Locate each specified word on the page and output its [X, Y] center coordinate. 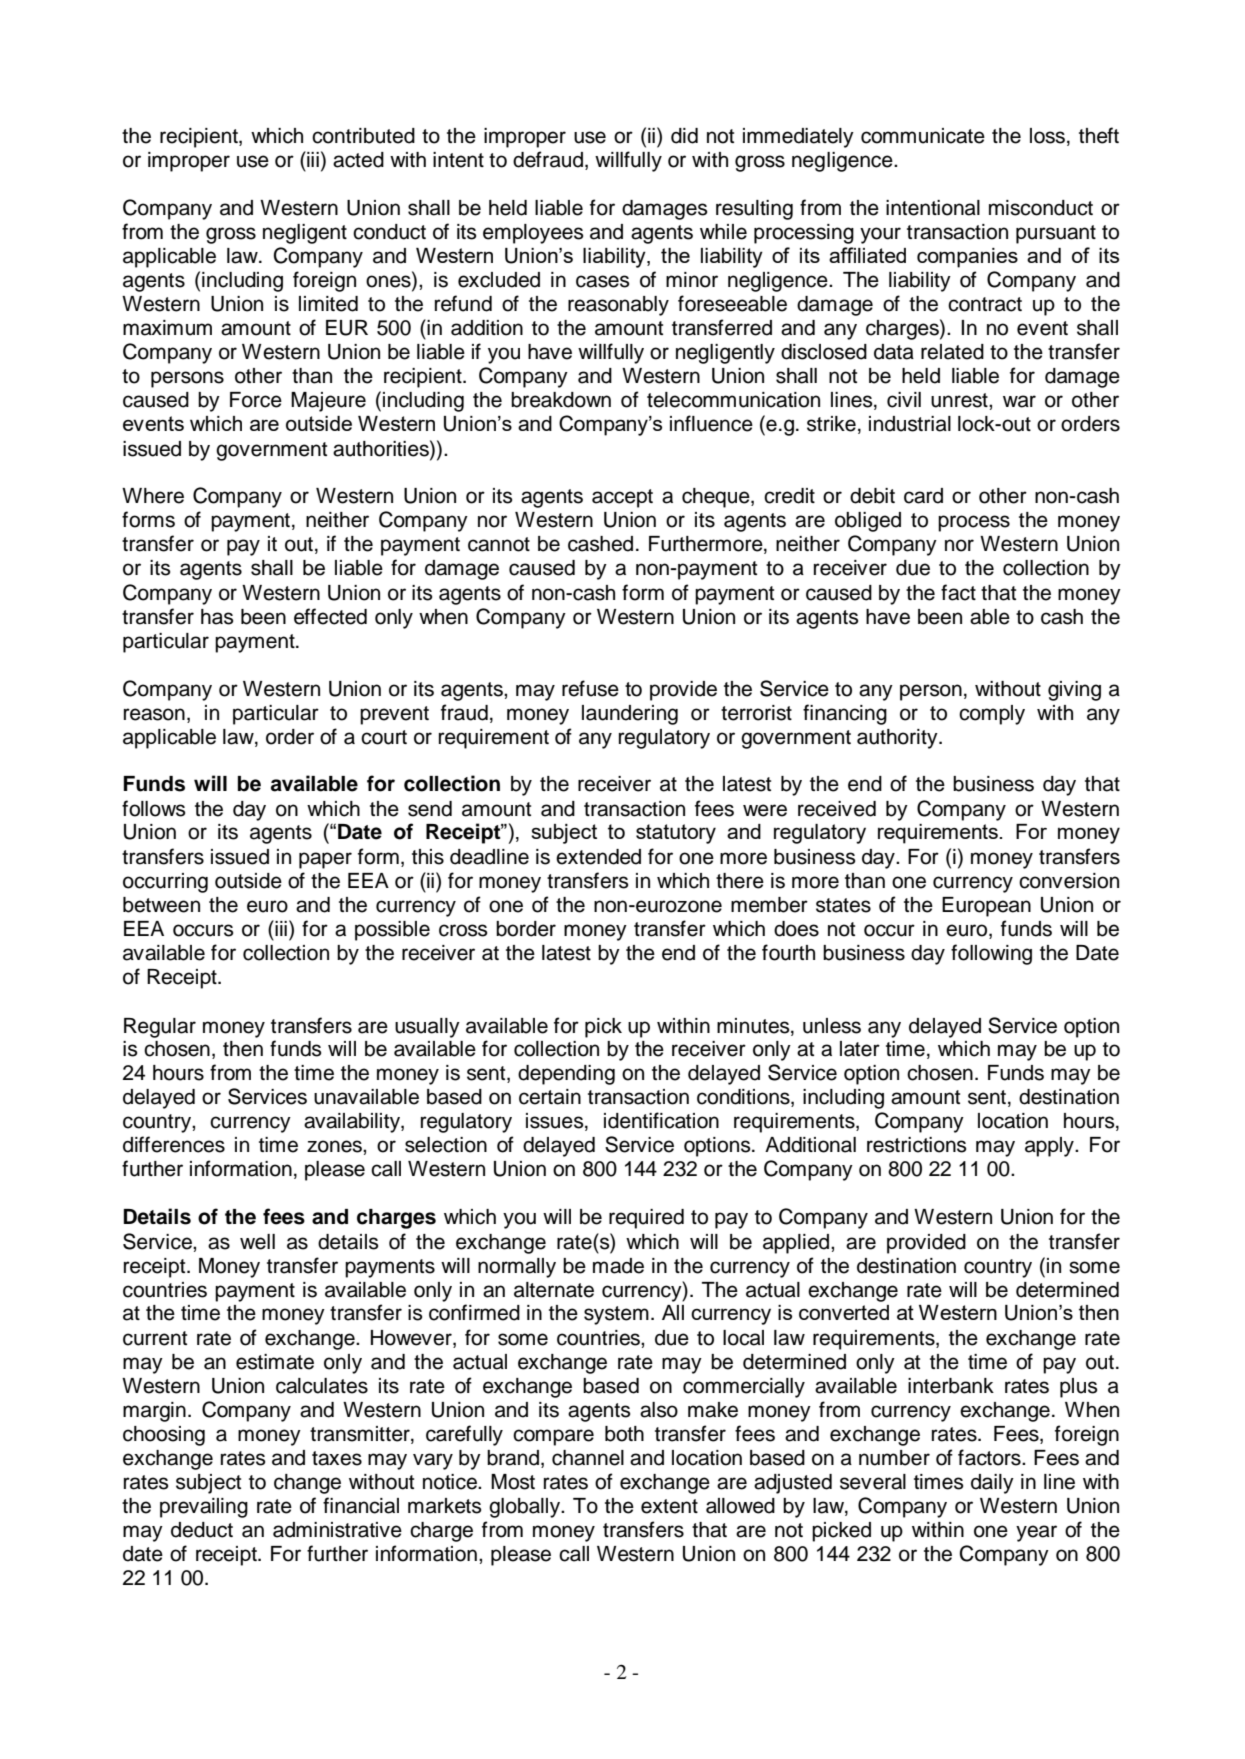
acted [358, 160]
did [684, 136]
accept [622, 498]
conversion [1069, 881]
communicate [923, 136]
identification [661, 1120]
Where [153, 496]
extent [669, 1506]
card [923, 496]
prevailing [204, 1508]
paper [325, 860]
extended [598, 857]
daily [992, 1484]
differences [174, 1144]
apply [1050, 1147]
